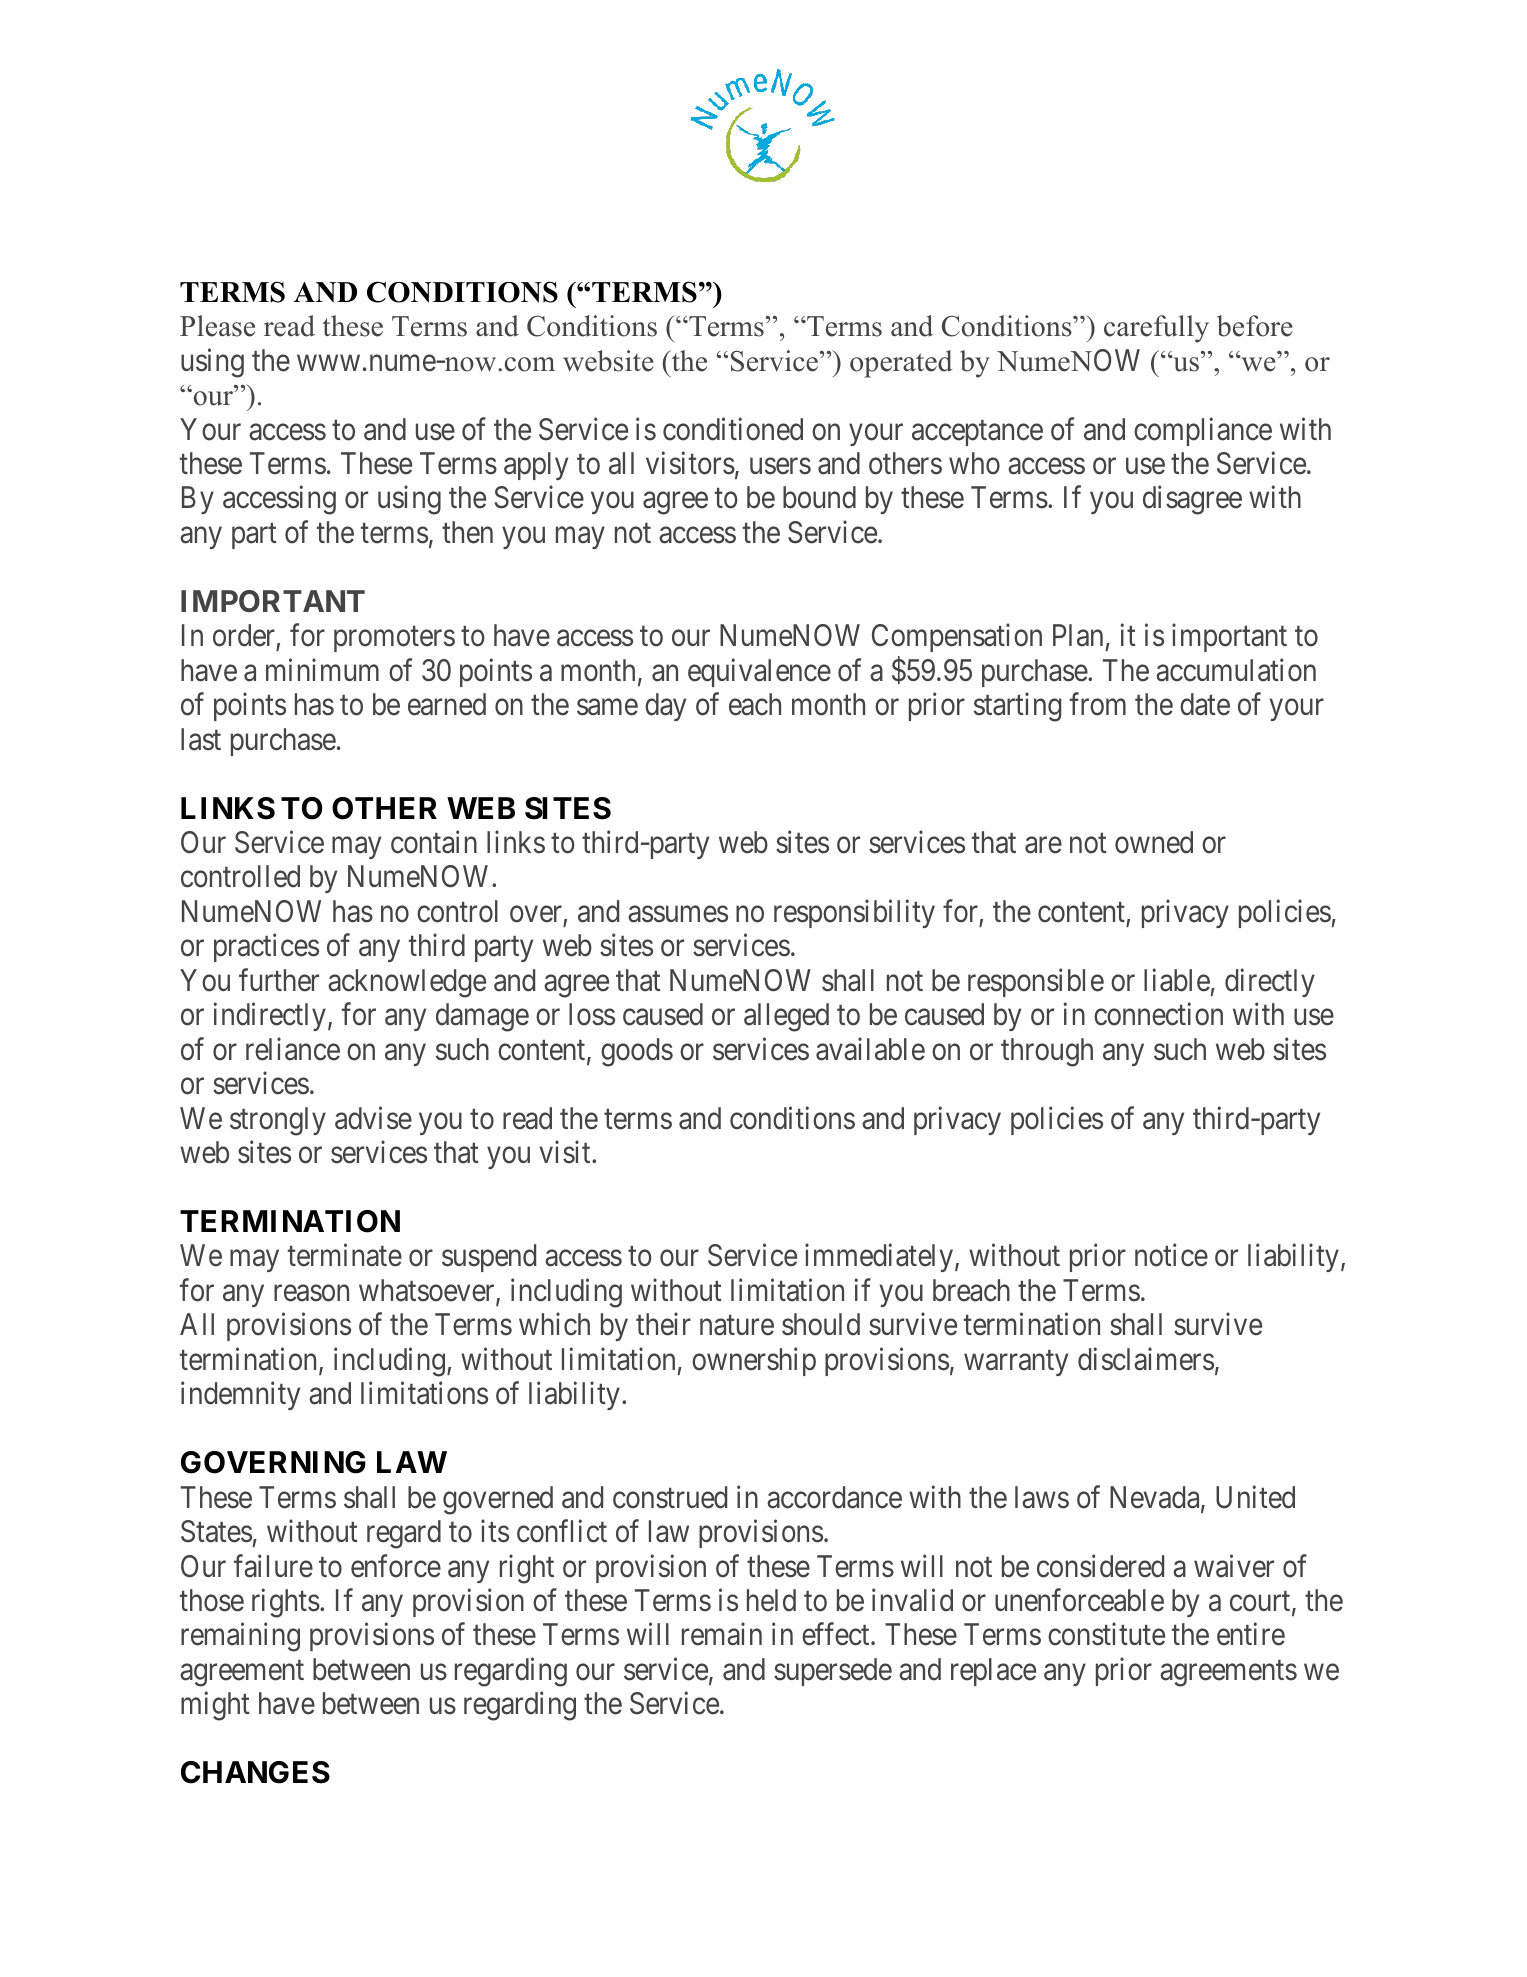  I want to click on constitute, so click(1106, 1634).
